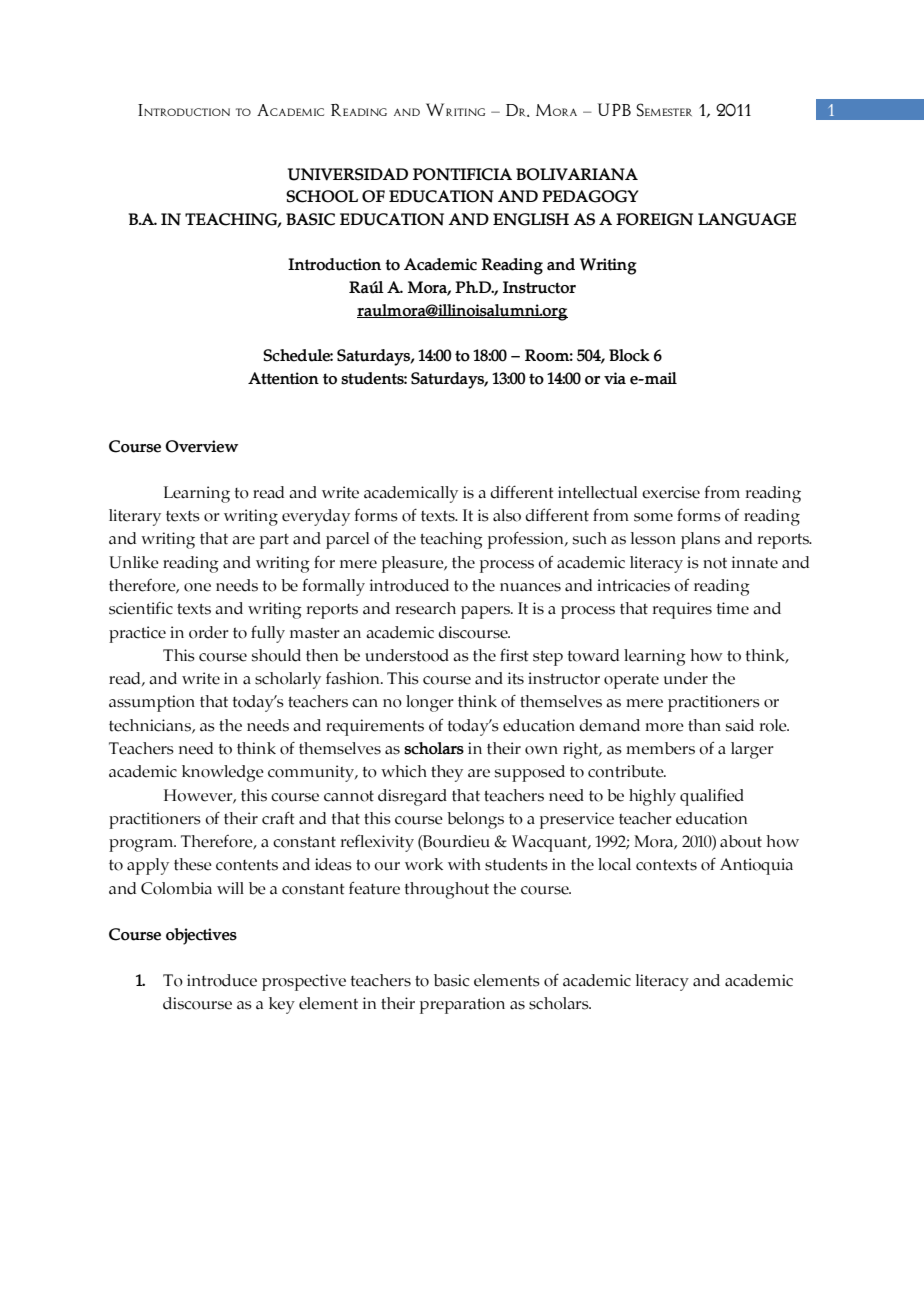 This screenshot has width=924, height=1308. Describe the element at coordinates (462, 1005) in the screenshot. I see `preparation` at that location.
